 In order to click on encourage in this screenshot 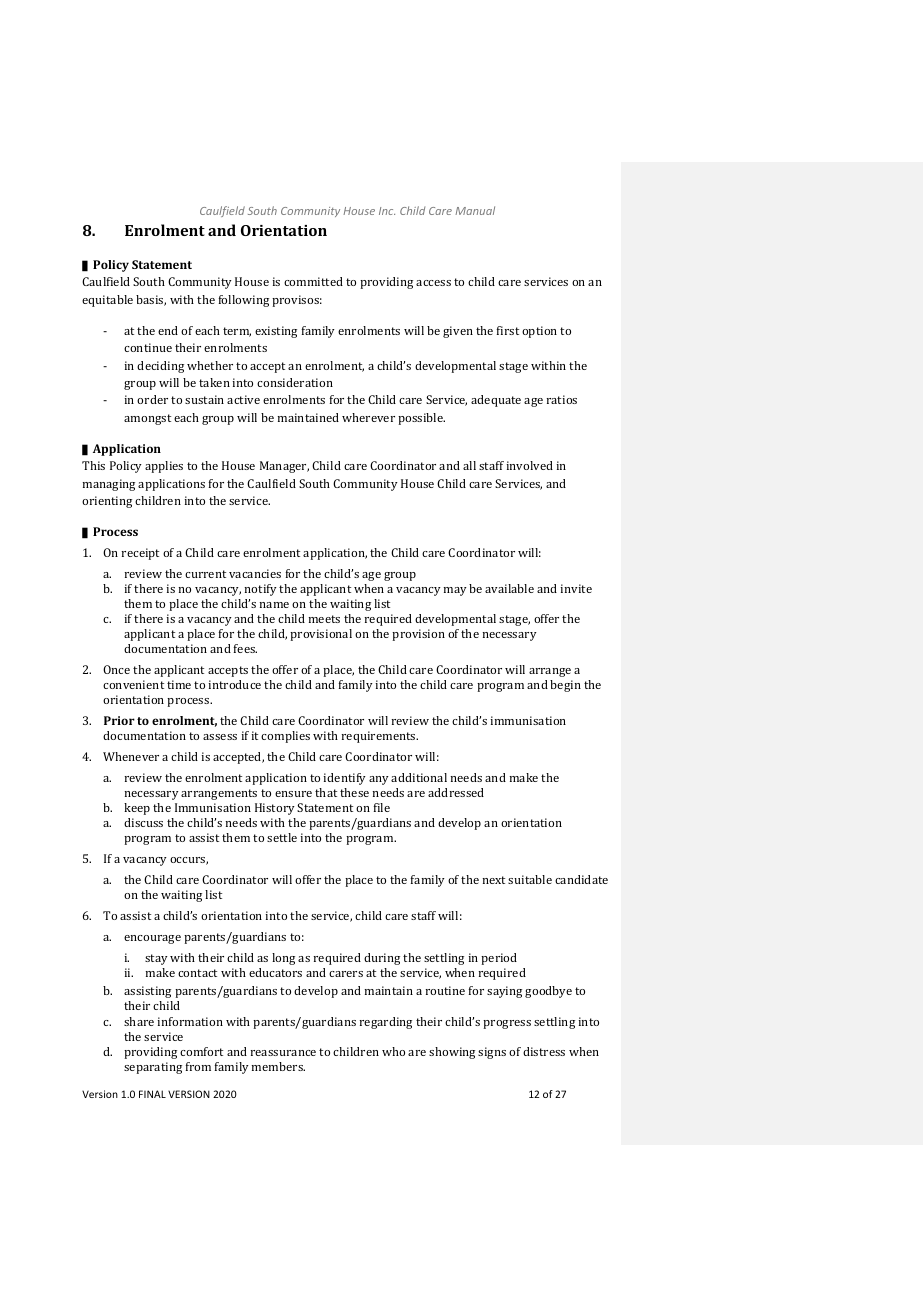, I will do `click(152, 939)`.
